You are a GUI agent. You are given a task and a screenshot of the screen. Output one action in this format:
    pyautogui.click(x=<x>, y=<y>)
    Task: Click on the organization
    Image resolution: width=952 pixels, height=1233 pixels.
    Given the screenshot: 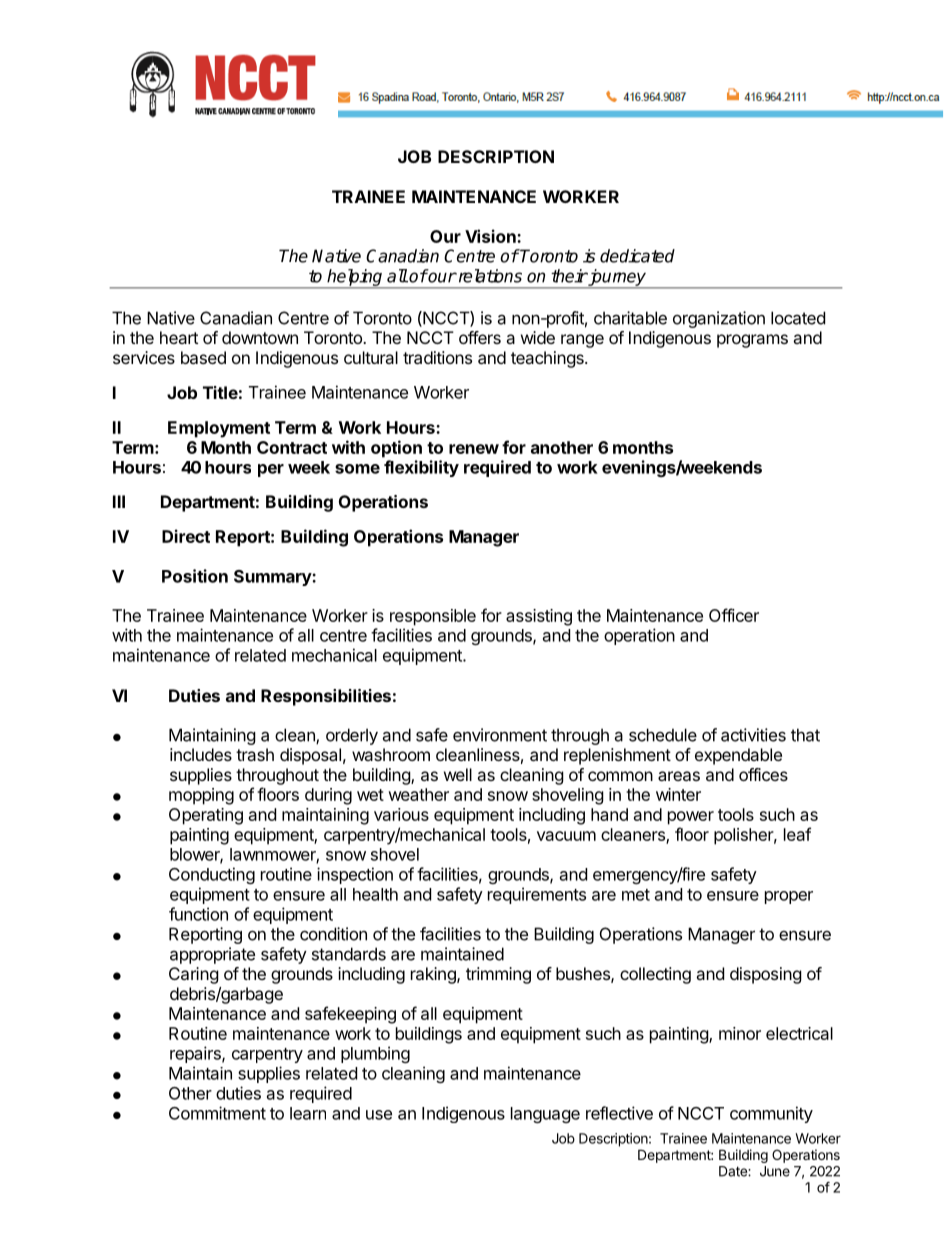 What is the action you would take?
    pyautogui.click(x=719, y=319)
